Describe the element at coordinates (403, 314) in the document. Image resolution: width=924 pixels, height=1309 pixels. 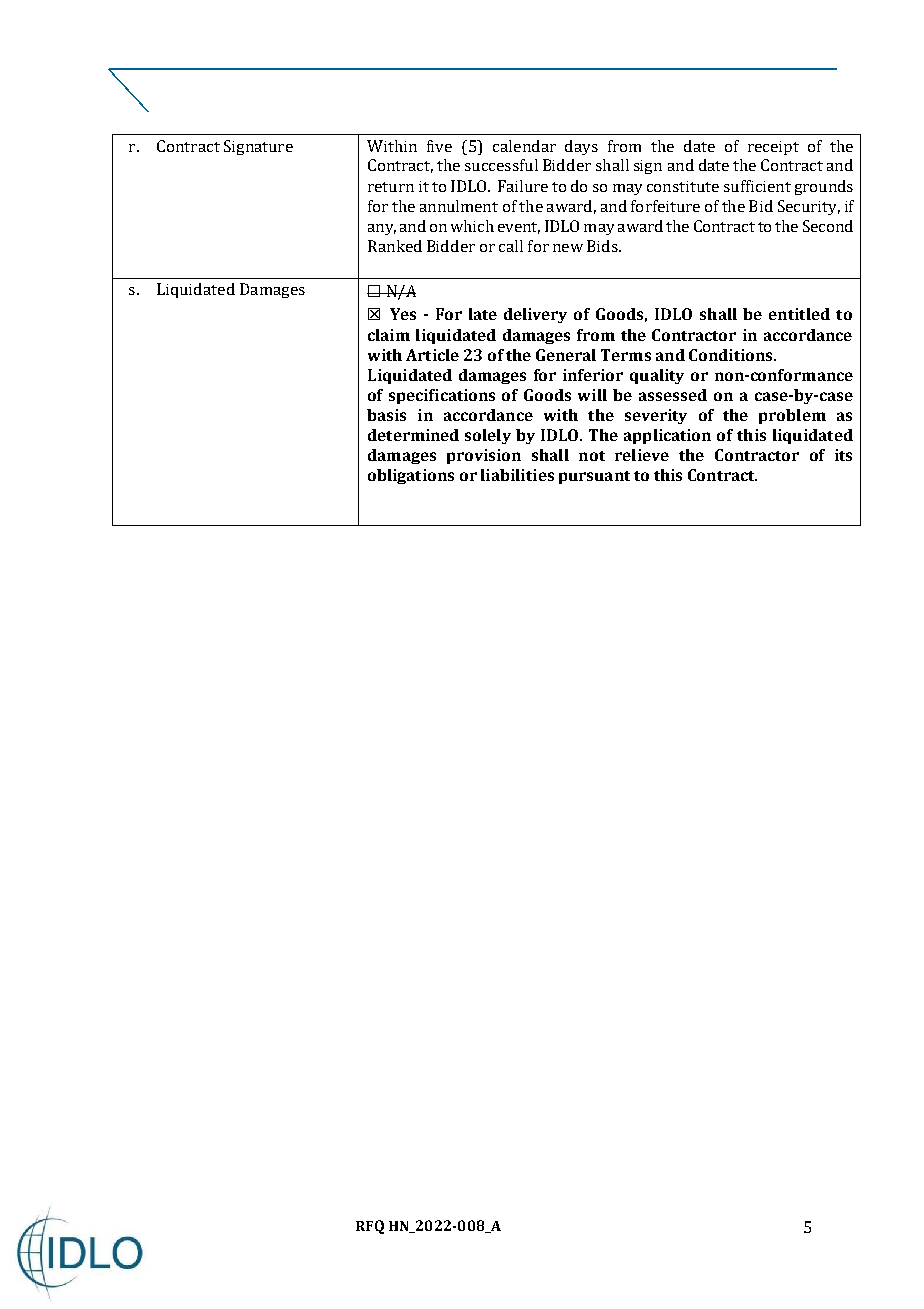
I see `Yes` at that location.
